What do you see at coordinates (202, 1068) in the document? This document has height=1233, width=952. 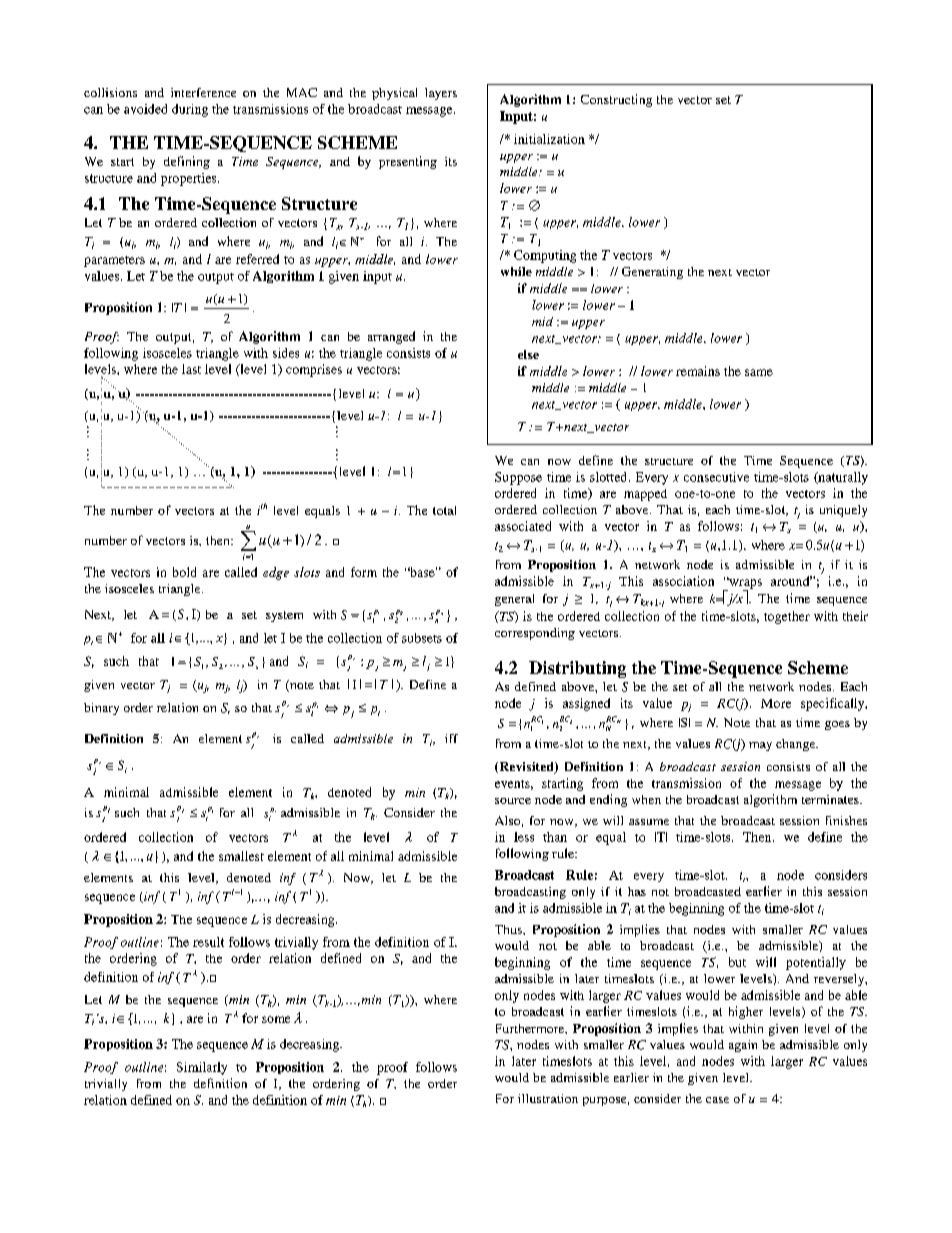 I see `Similarly` at bounding box center [202, 1068].
